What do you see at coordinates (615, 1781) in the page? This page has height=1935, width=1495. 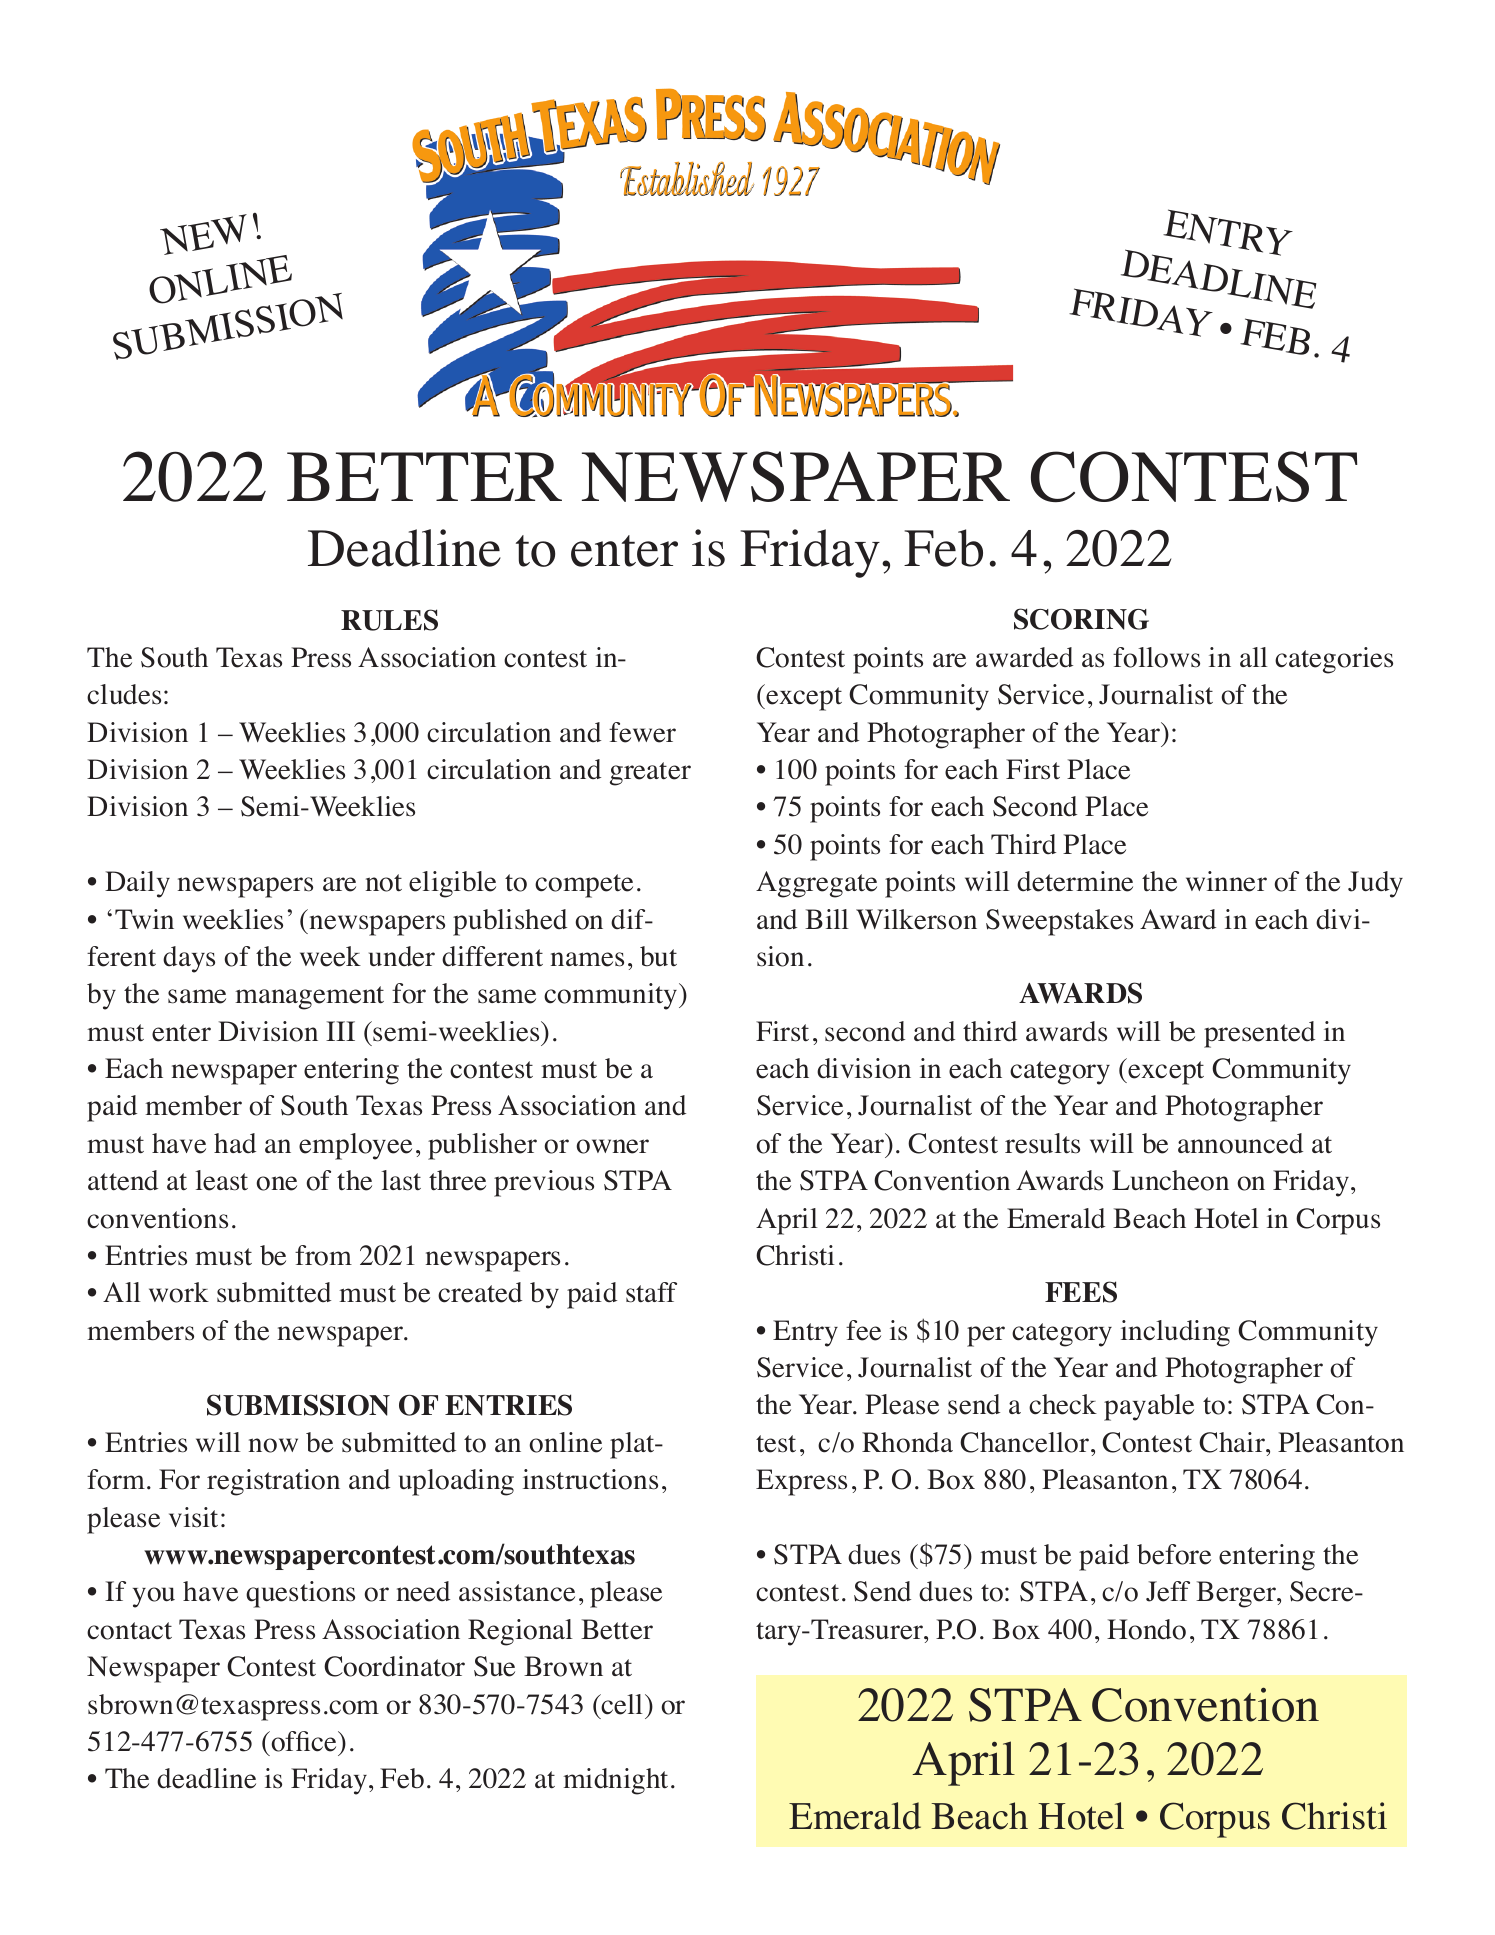 I see `midnight` at bounding box center [615, 1781].
